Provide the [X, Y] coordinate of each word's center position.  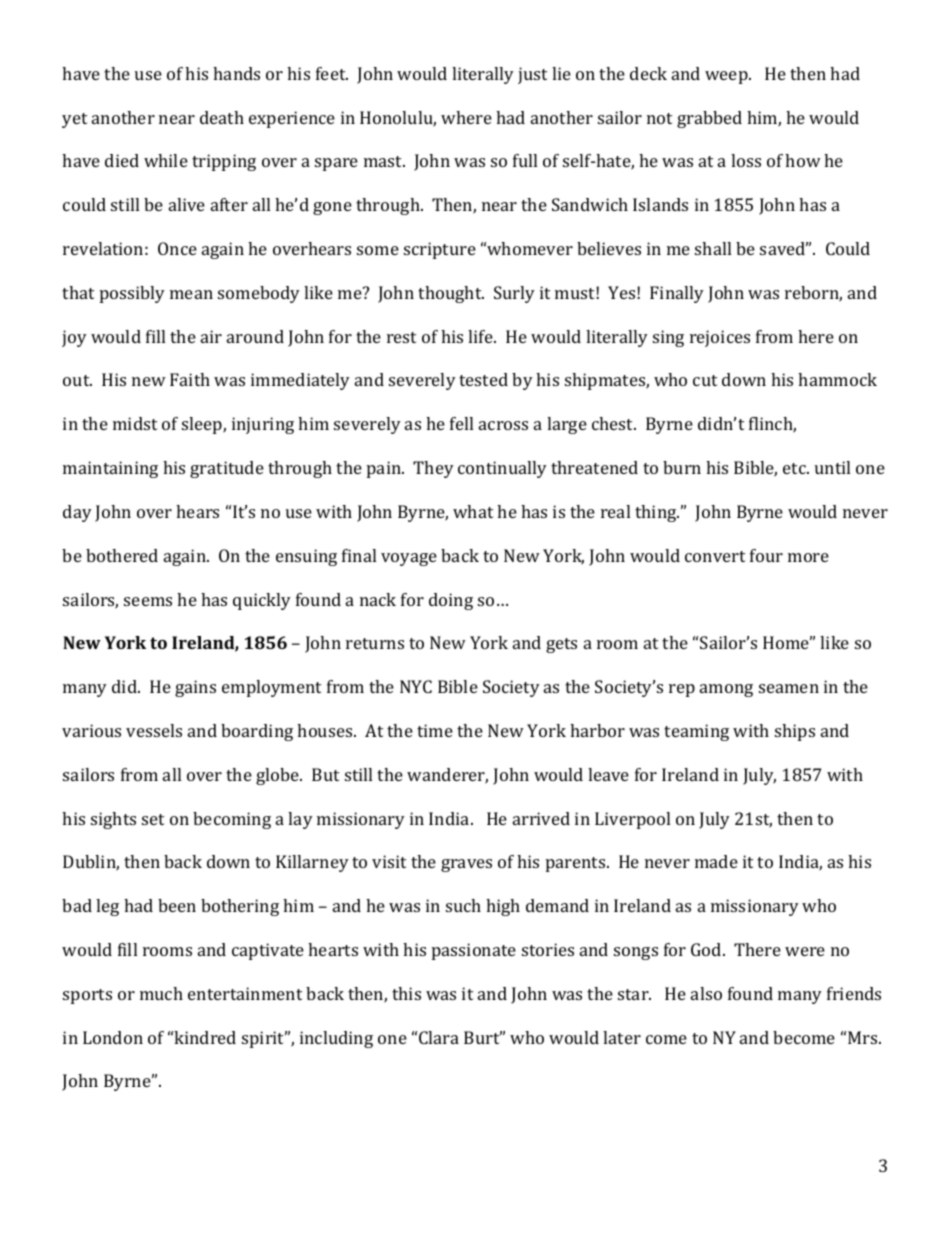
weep [727, 77]
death [222, 117]
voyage [409, 559]
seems [148, 601]
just [532, 75]
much [161, 993]
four [766, 555]
